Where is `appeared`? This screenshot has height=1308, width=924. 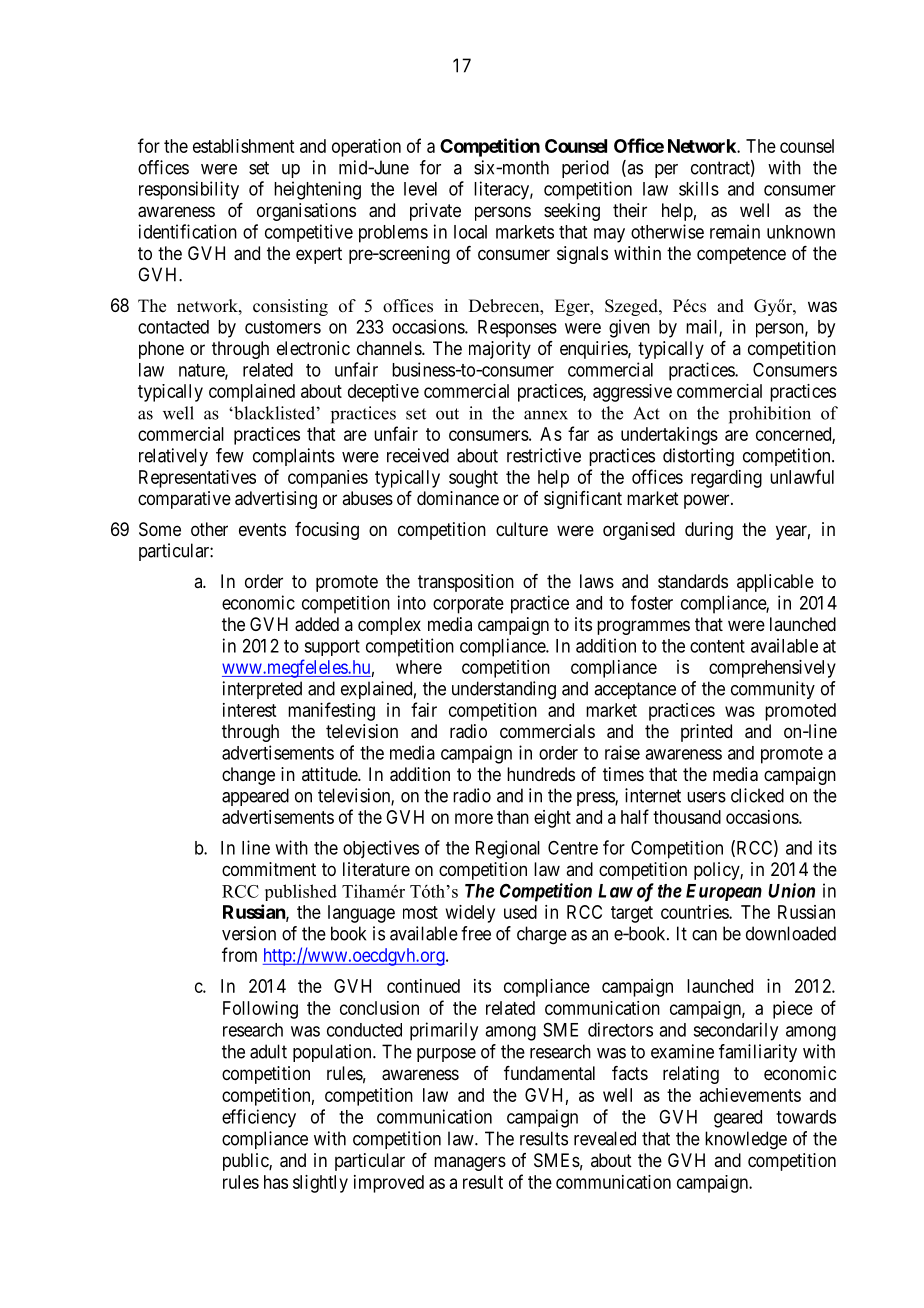 appeared is located at coordinates (255, 797).
